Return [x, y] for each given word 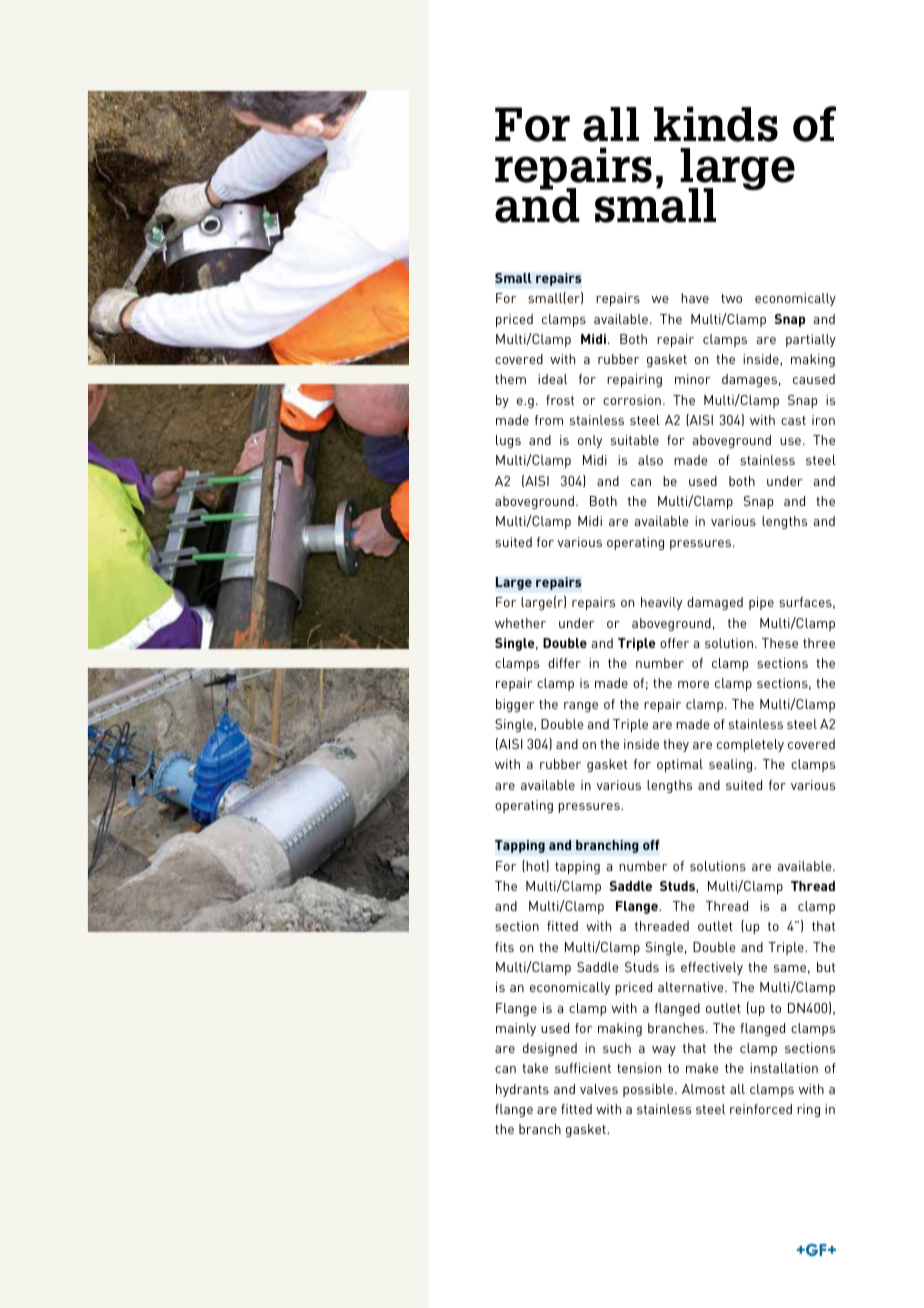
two [731, 298]
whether [520, 623]
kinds [716, 124]
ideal [552, 379]
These [780, 643]
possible [649, 1090]
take [535, 1068]
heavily [661, 603]
